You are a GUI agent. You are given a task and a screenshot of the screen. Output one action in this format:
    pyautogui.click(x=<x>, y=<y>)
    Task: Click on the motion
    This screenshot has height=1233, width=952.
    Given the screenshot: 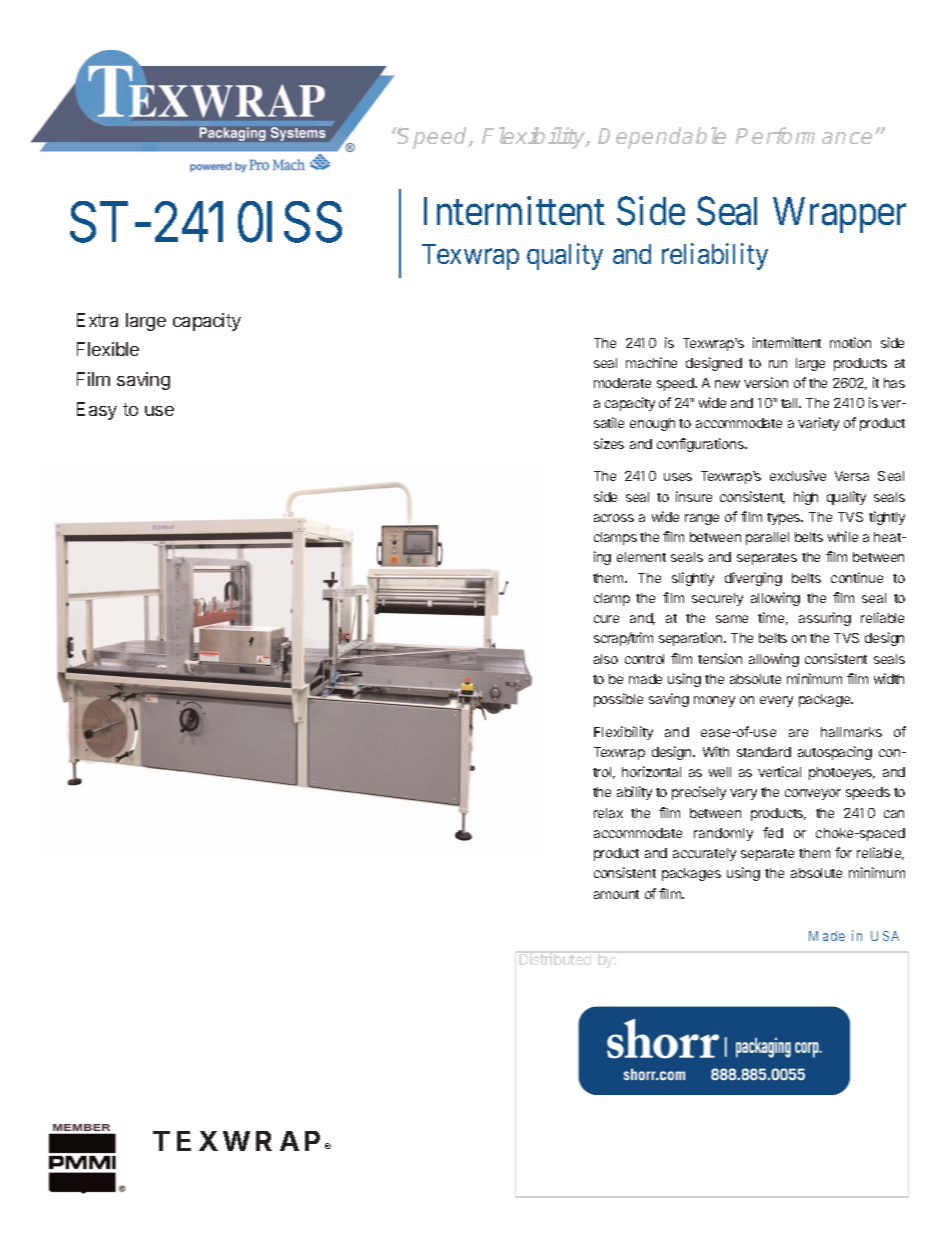 What is the action you would take?
    pyautogui.click(x=850, y=342)
